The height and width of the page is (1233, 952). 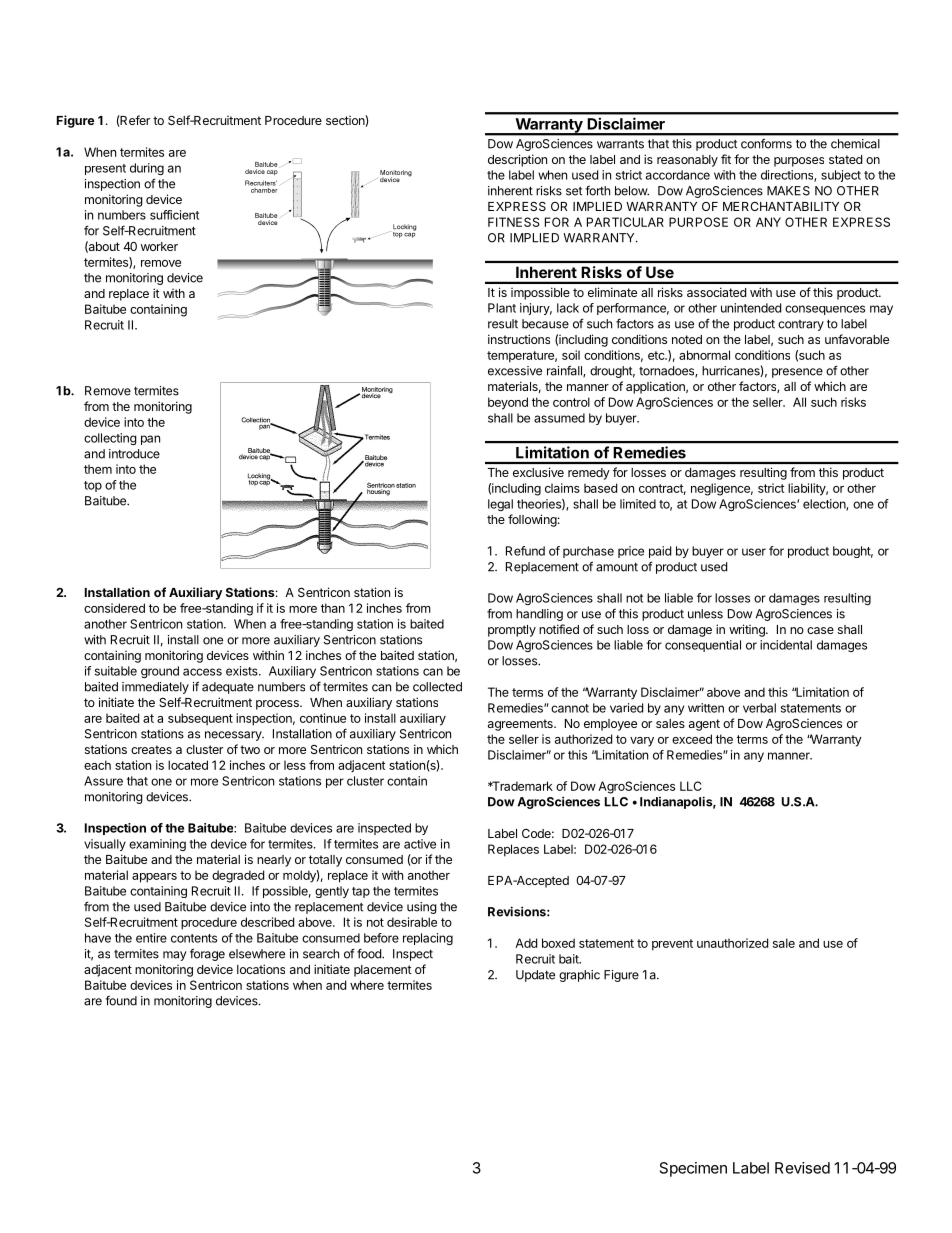 What do you see at coordinates (517, 160) in the page?
I see `description` at bounding box center [517, 160].
